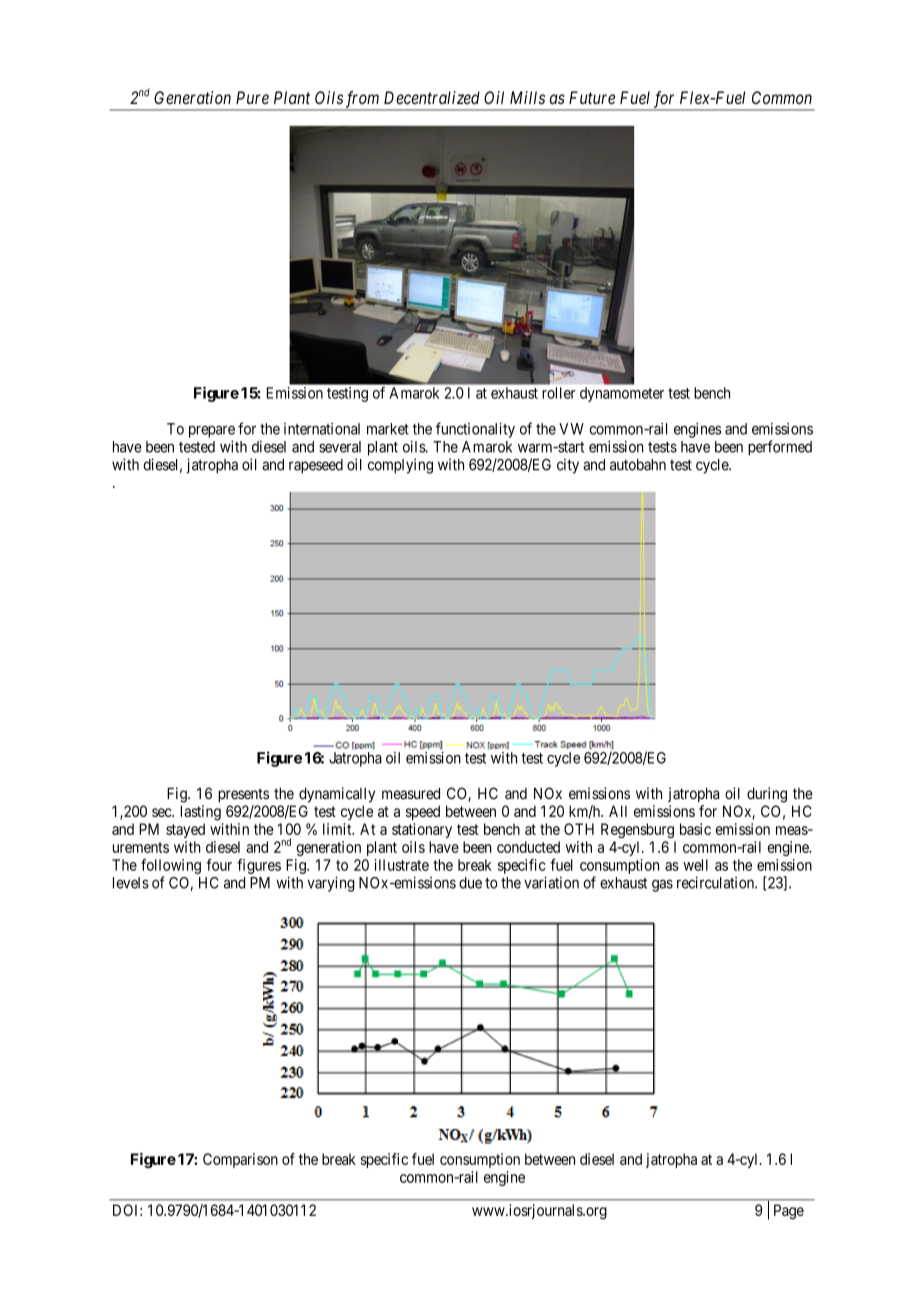 The height and width of the screenshot is (1308, 924). What do you see at coordinates (767, 795) in the screenshot?
I see `during` at bounding box center [767, 795].
